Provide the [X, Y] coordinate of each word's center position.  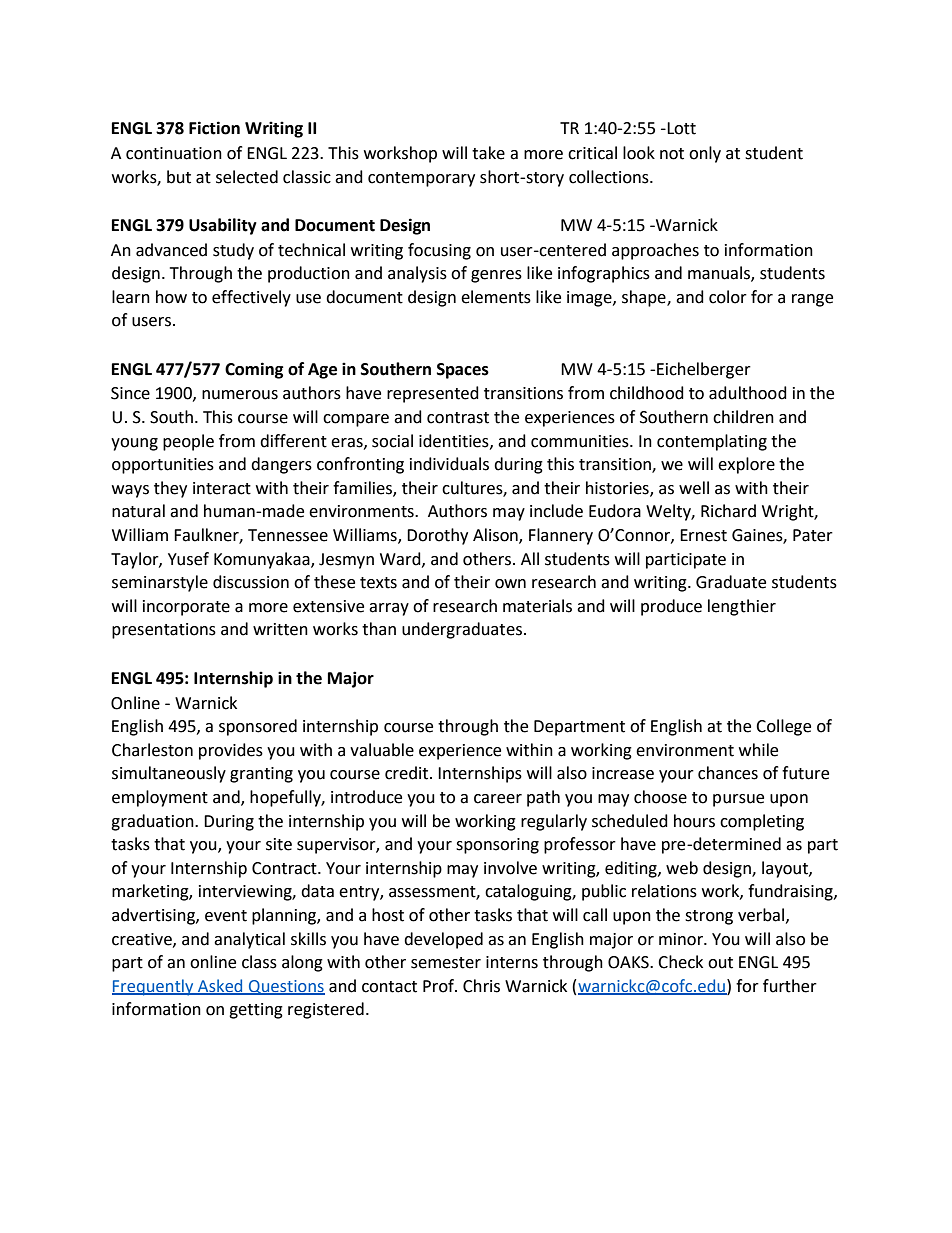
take [488, 153]
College [783, 727]
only [705, 154]
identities [455, 441]
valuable [382, 750]
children [743, 417]
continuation [174, 153]
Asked [220, 986]
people [188, 442]
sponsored [258, 727]
